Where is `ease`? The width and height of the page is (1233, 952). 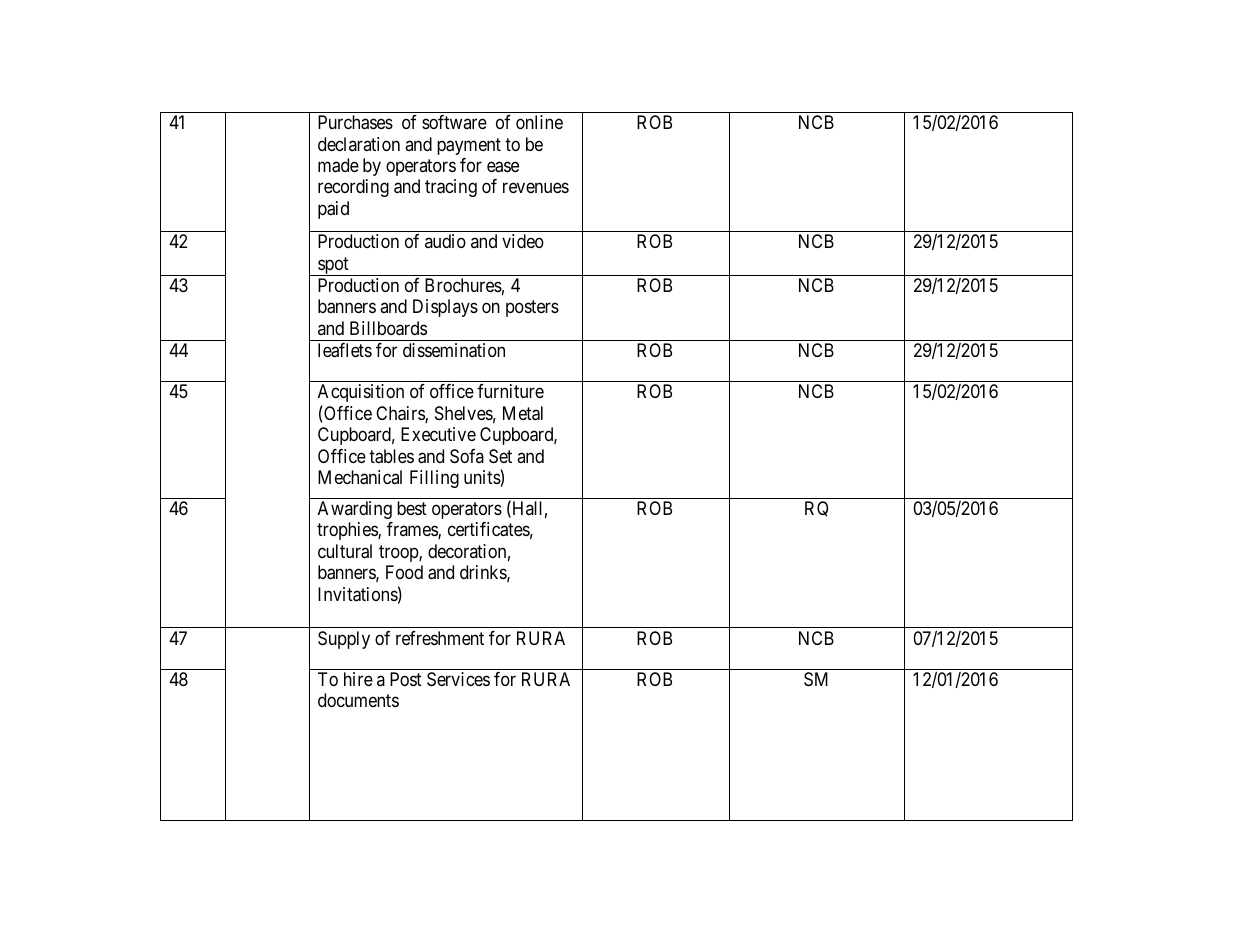 ease is located at coordinates (503, 167).
